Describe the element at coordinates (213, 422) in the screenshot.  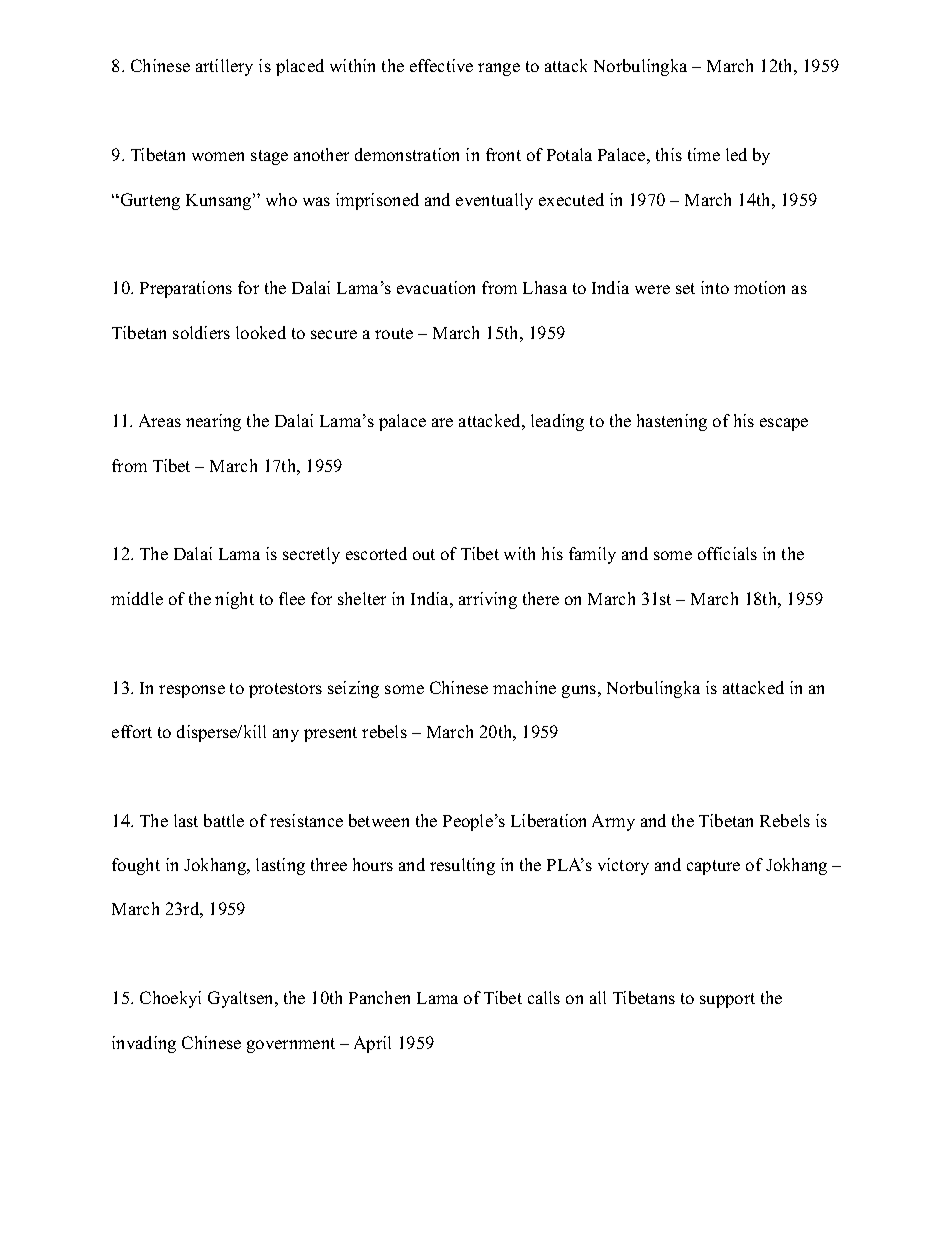
I see `nearing` at that location.
